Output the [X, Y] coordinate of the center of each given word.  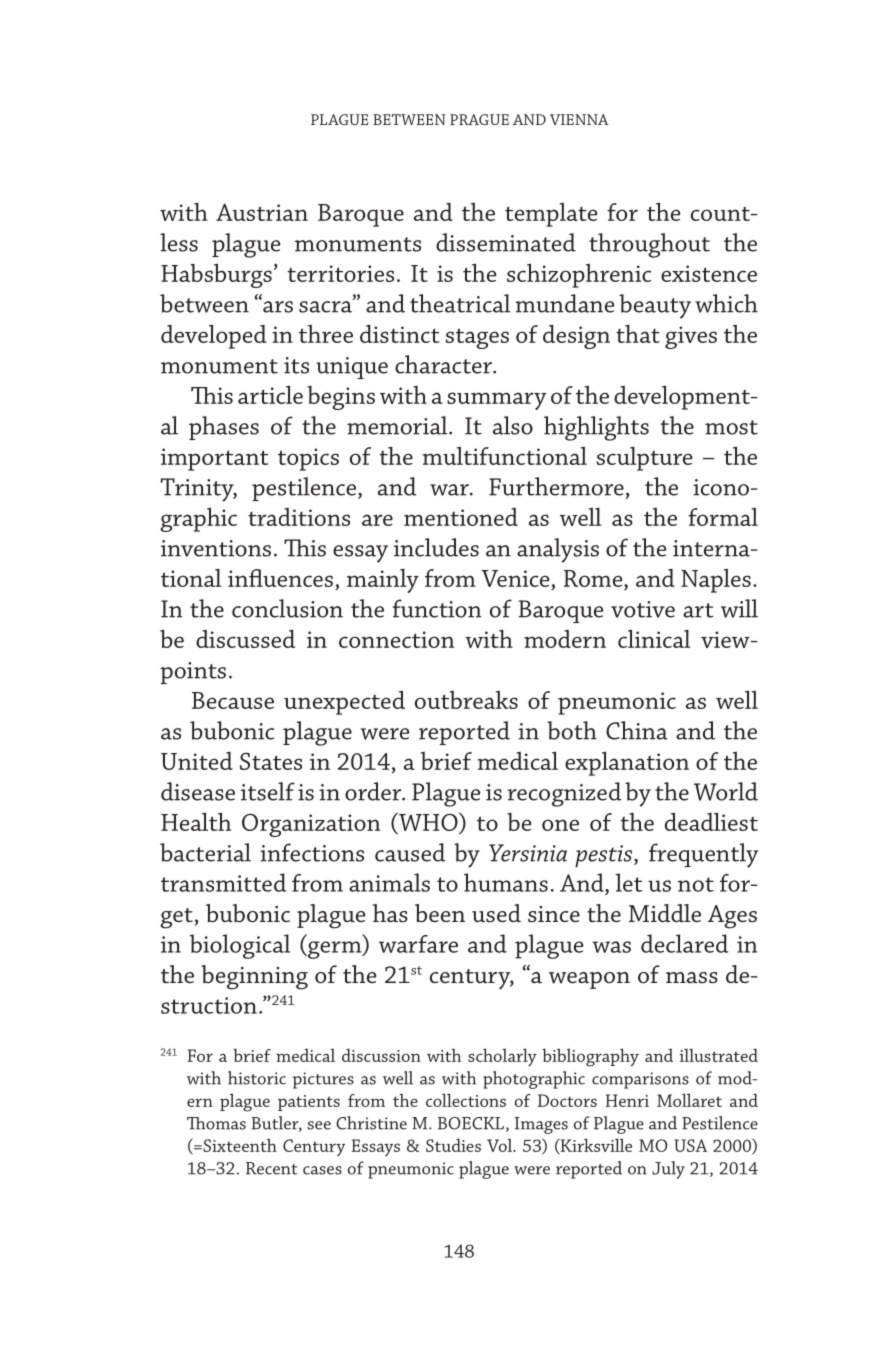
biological [240, 946]
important [214, 459]
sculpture [644, 459]
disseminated [506, 242]
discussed [245, 639]
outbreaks [466, 700]
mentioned [461, 517]
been [440, 913]
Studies [453, 1145]
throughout [649, 245]
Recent [272, 1168]
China [637, 730]
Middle [665, 913]
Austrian [262, 212]
